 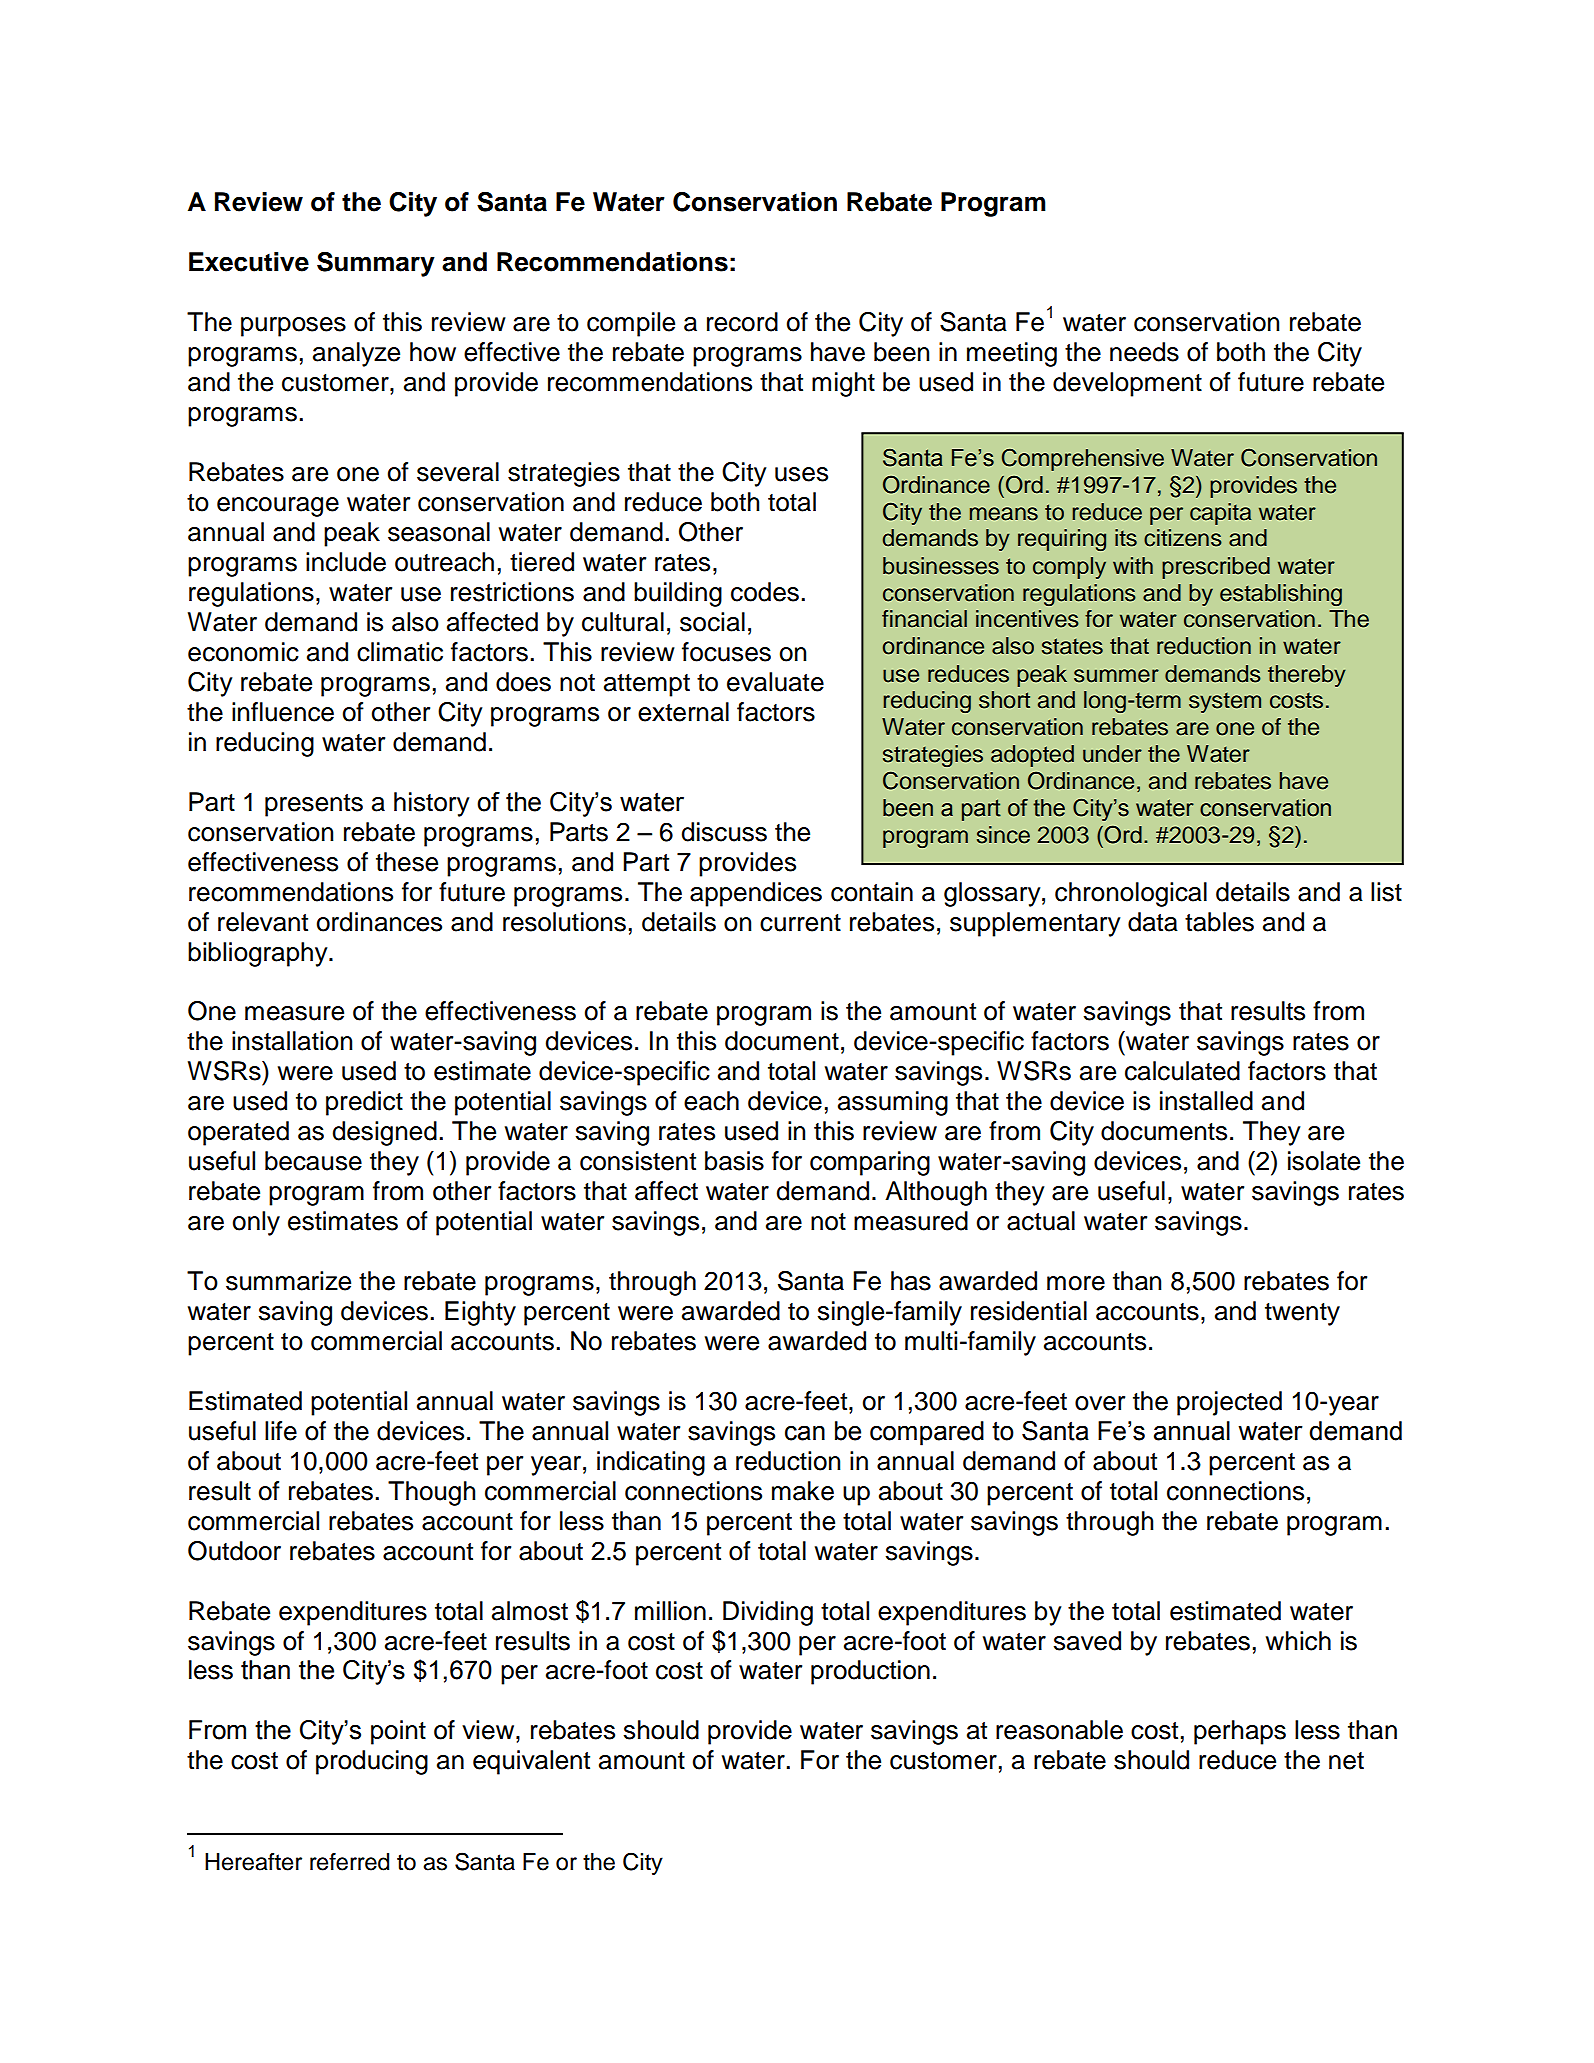 What do you see at coordinates (893, 1103) in the screenshot?
I see `assuming` at bounding box center [893, 1103].
